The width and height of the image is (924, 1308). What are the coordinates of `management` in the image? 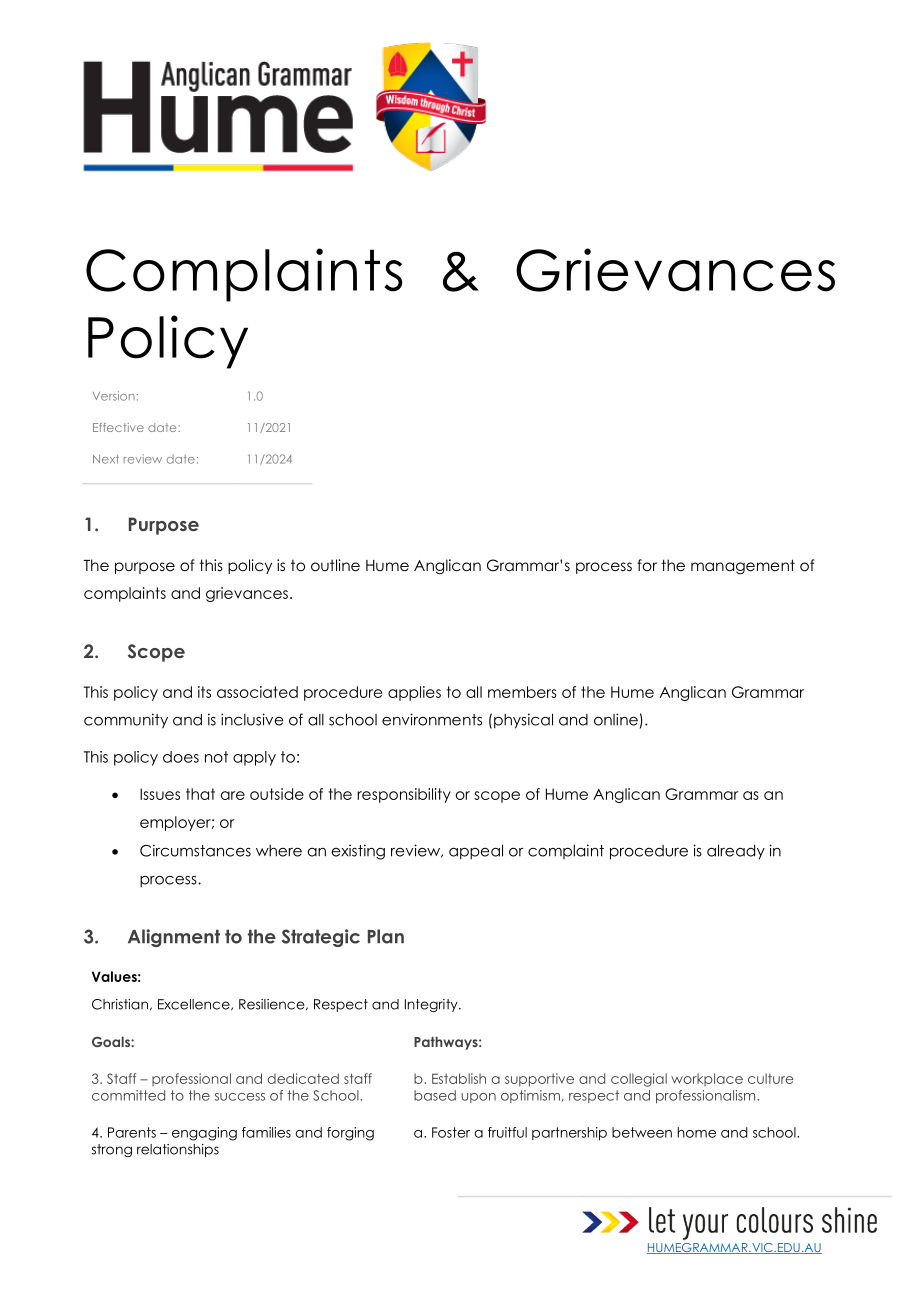 It's located at (743, 567).
